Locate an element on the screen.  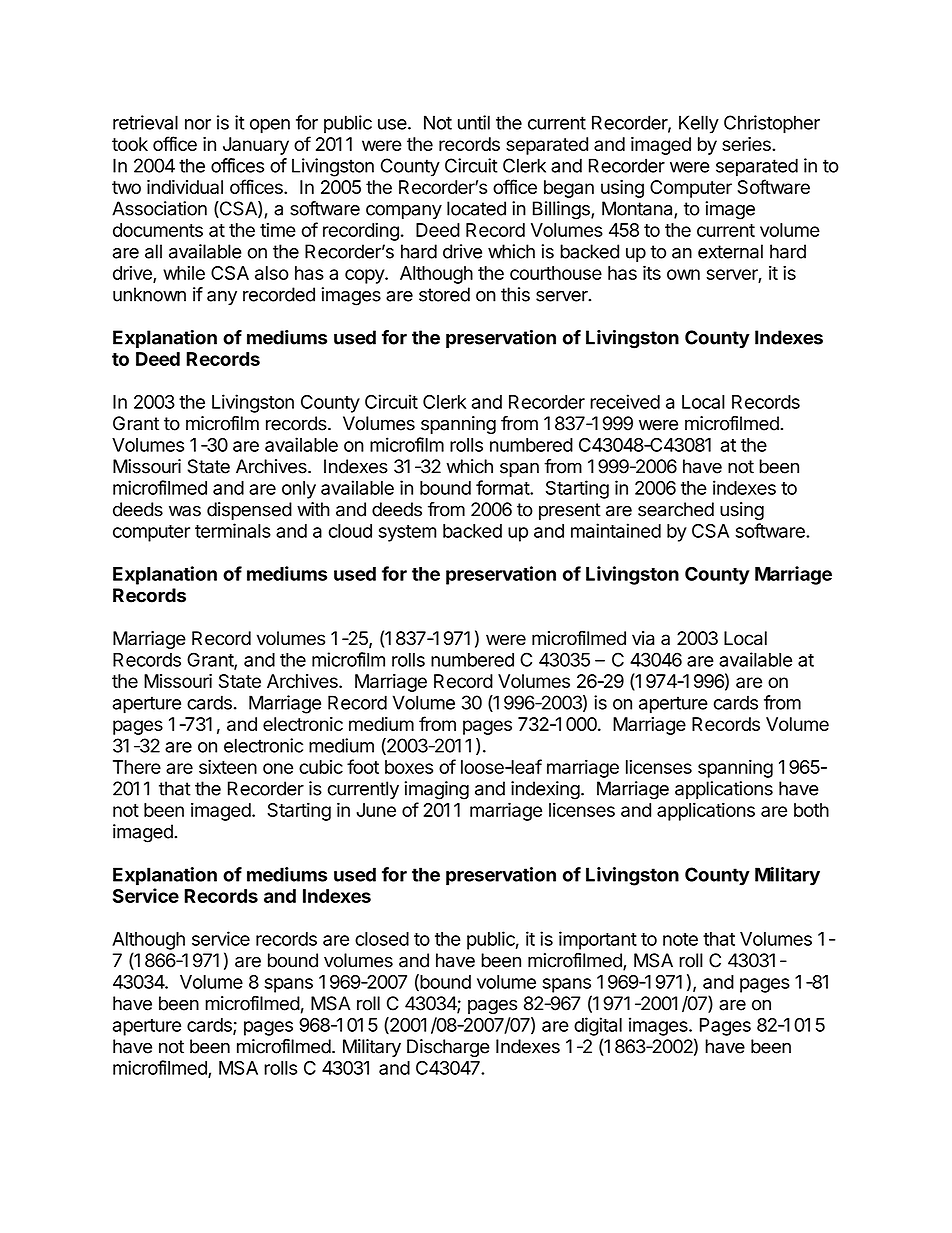
via is located at coordinates (643, 638).
